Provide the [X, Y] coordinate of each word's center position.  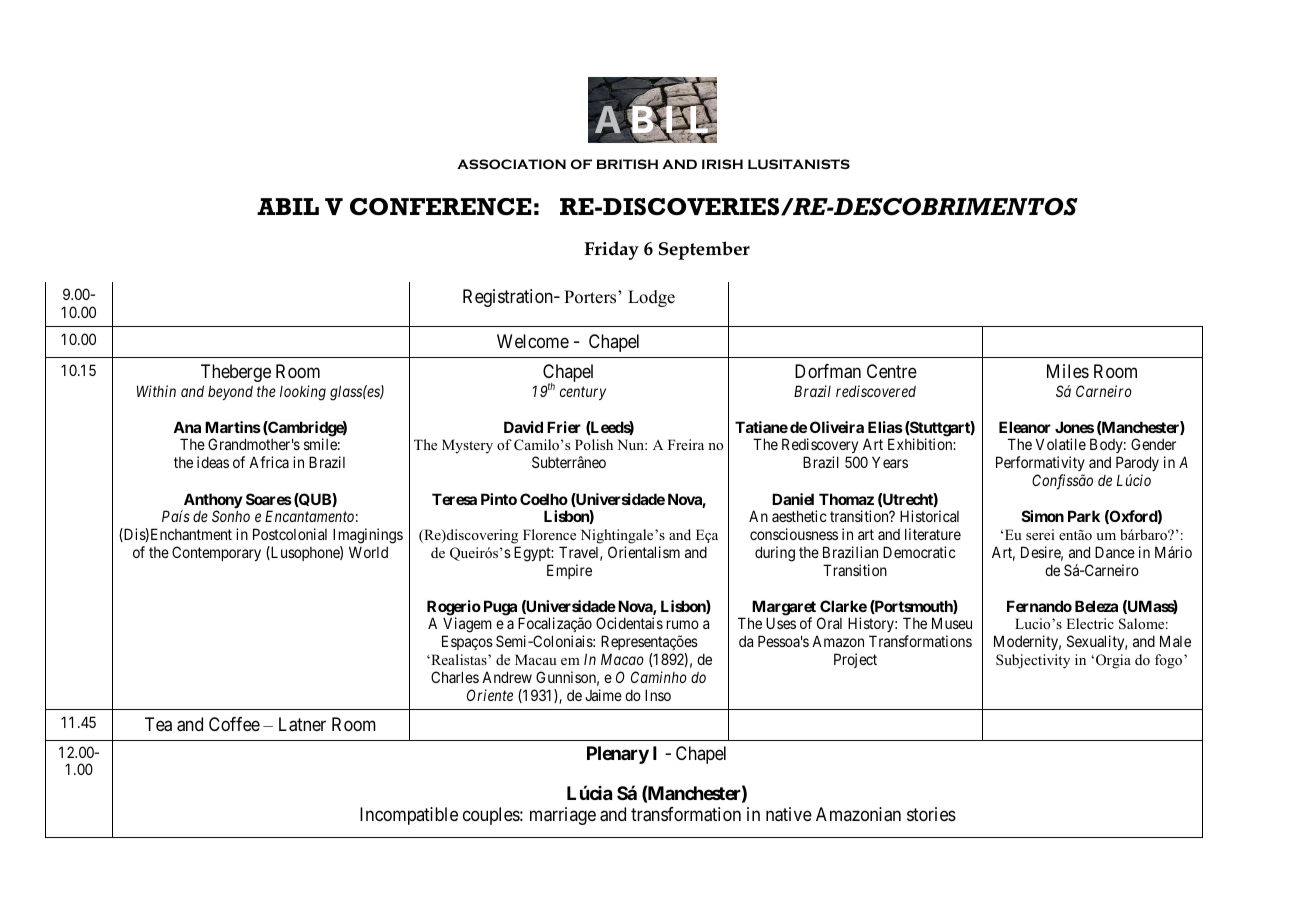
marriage [563, 816]
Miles [1068, 371]
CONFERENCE [440, 206]
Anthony [212, 502]
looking [303, 393]
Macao [622, 659]
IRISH [722, 164]
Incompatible [409, 816]
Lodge [651, 298]
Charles [455, 677]
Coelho [544, 499]
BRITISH [627, 164]
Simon [1043, 516]
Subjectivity [1033, 661]
